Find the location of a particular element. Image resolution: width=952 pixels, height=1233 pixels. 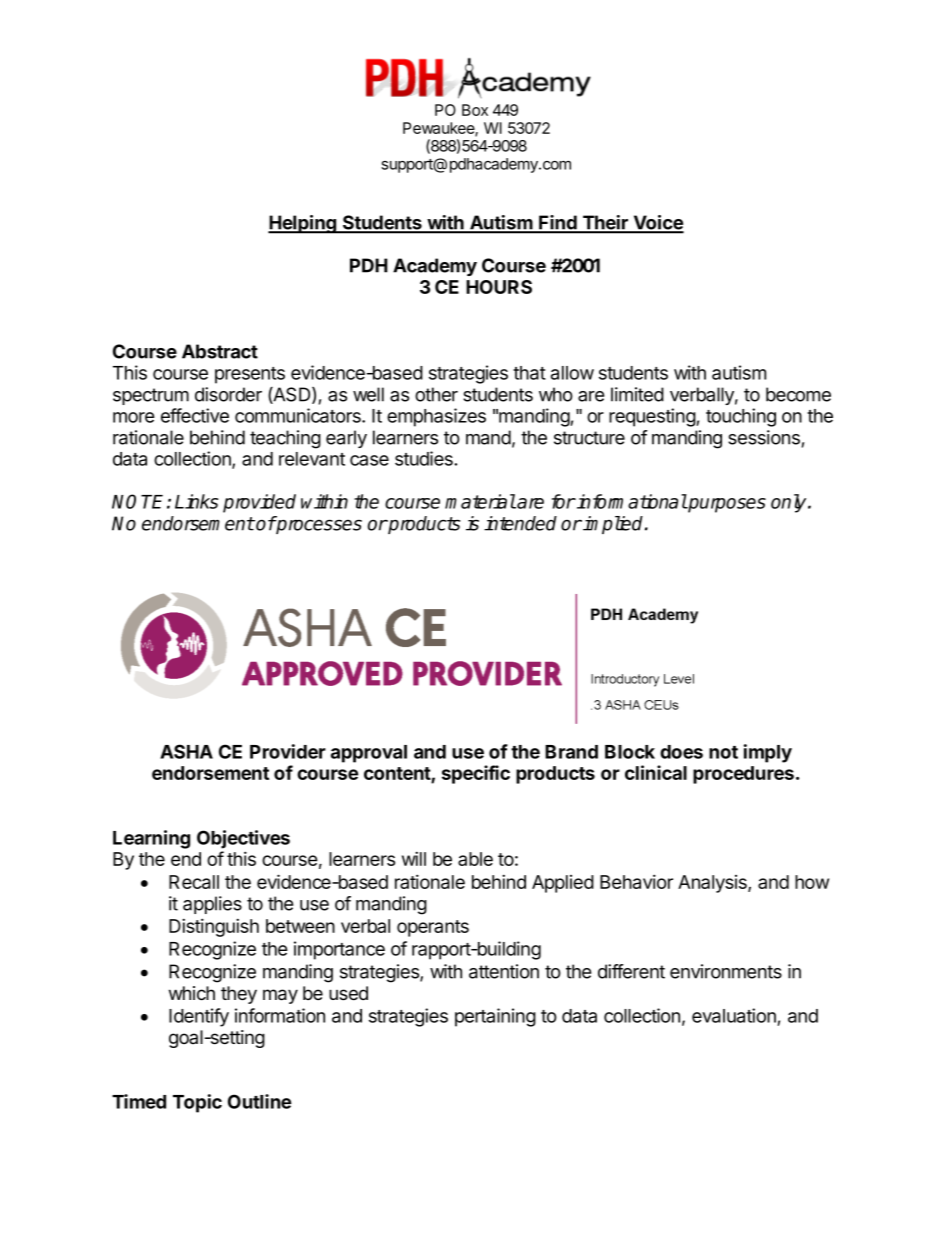

pertaining is located at coordinates (495, 1017).
